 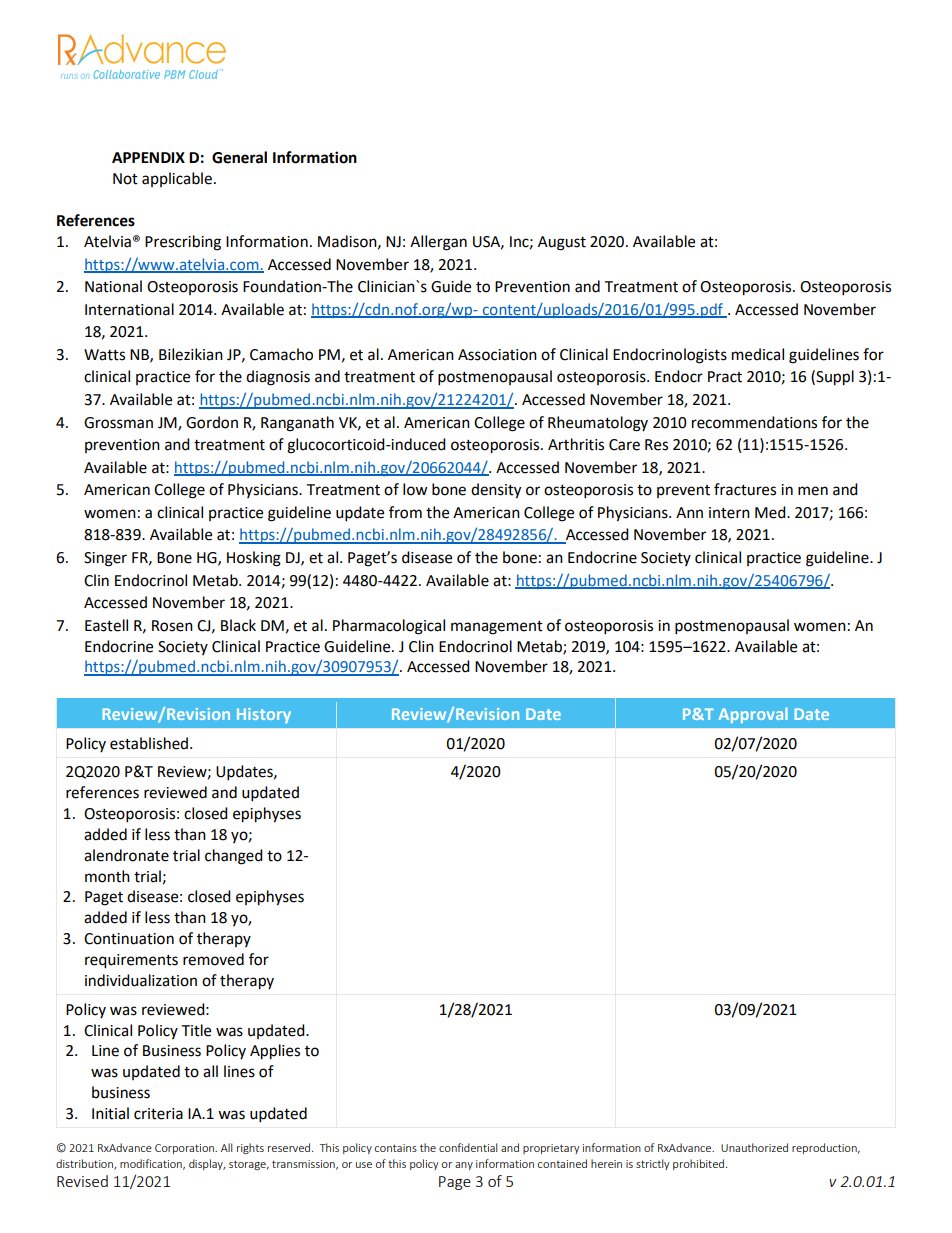 I want to click on Allergan, so click(x=438, y=243).
